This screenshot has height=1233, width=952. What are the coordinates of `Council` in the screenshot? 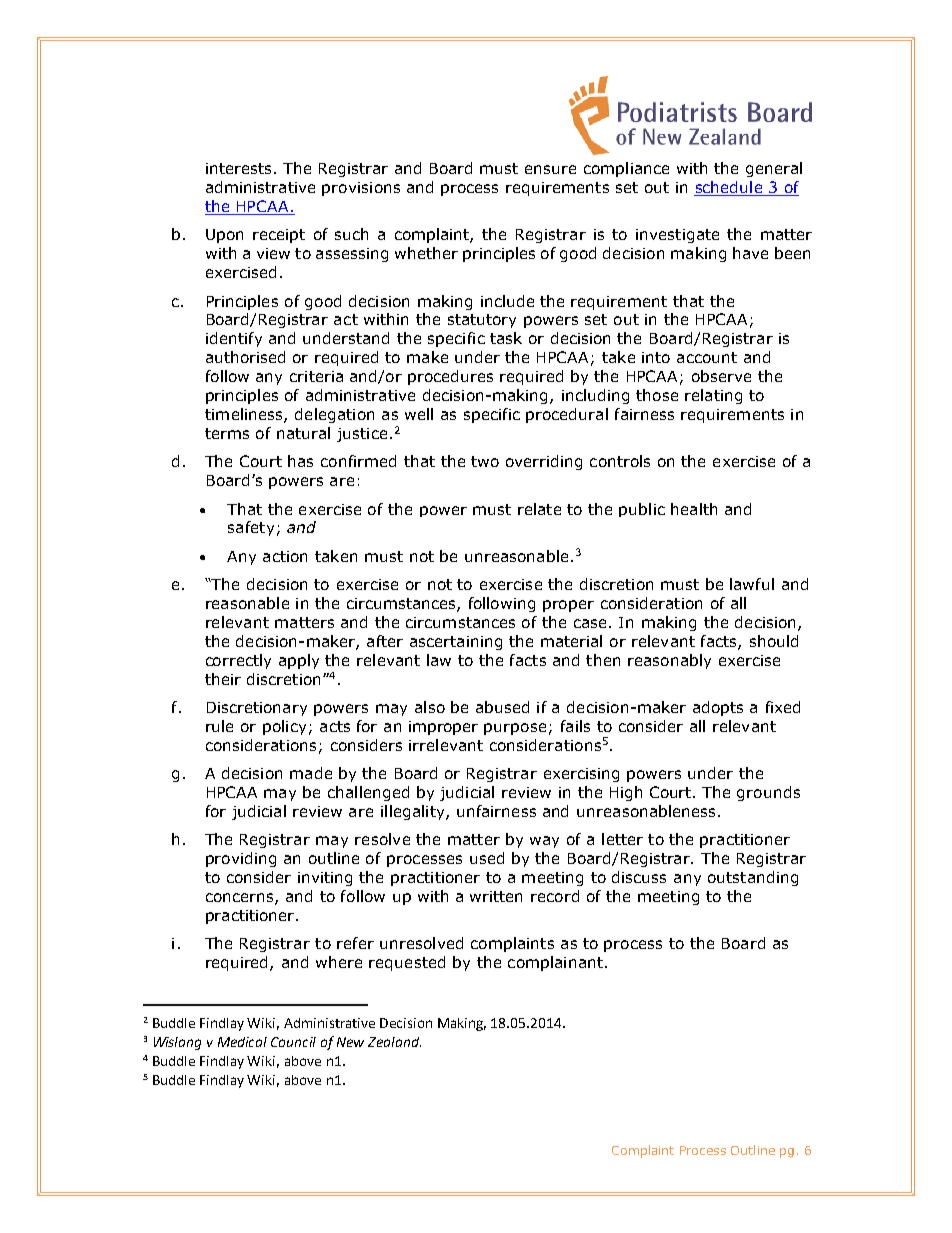 It's located at (293, 1042).
